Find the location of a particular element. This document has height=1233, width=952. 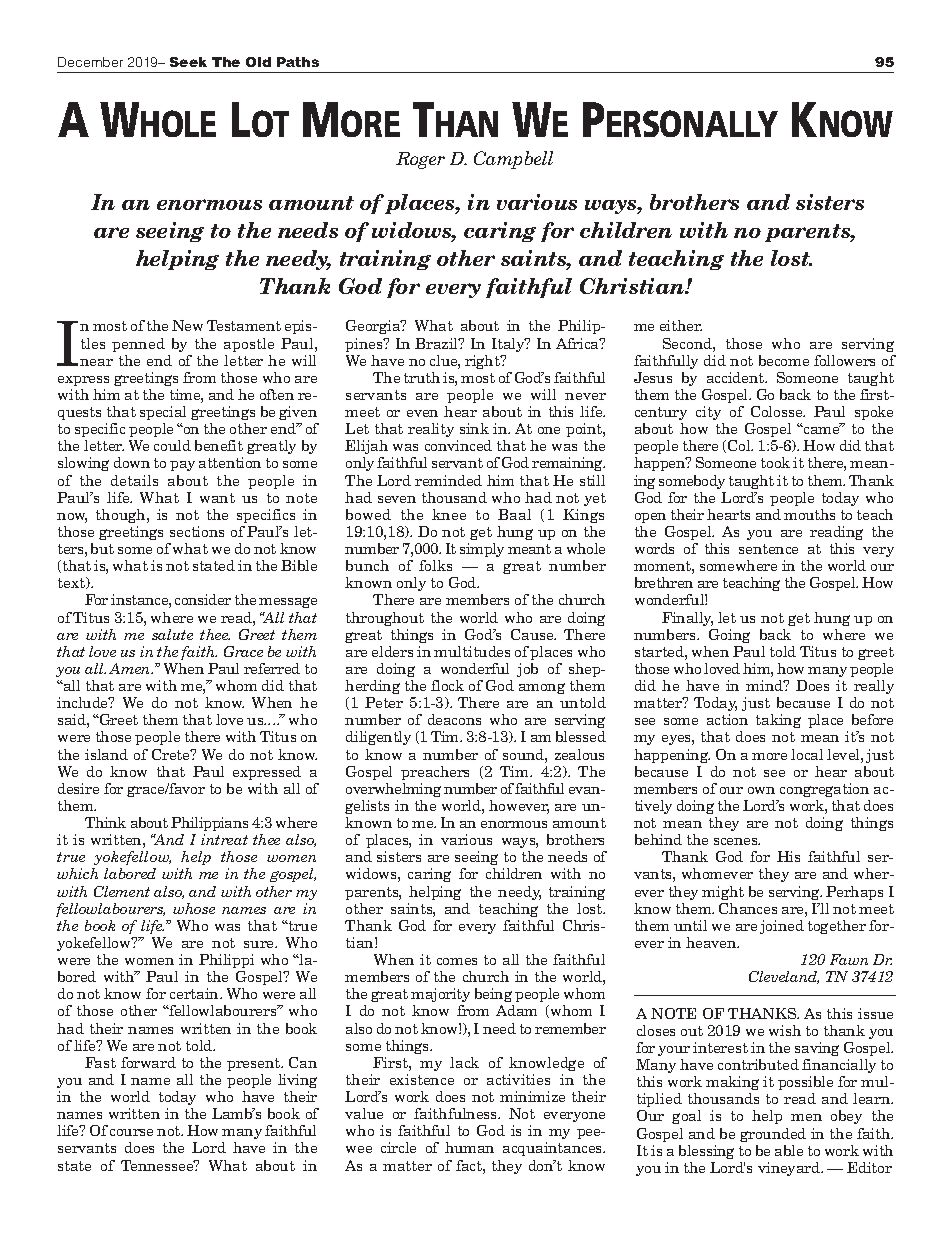

mouths is located at coordinates (809, 514).
